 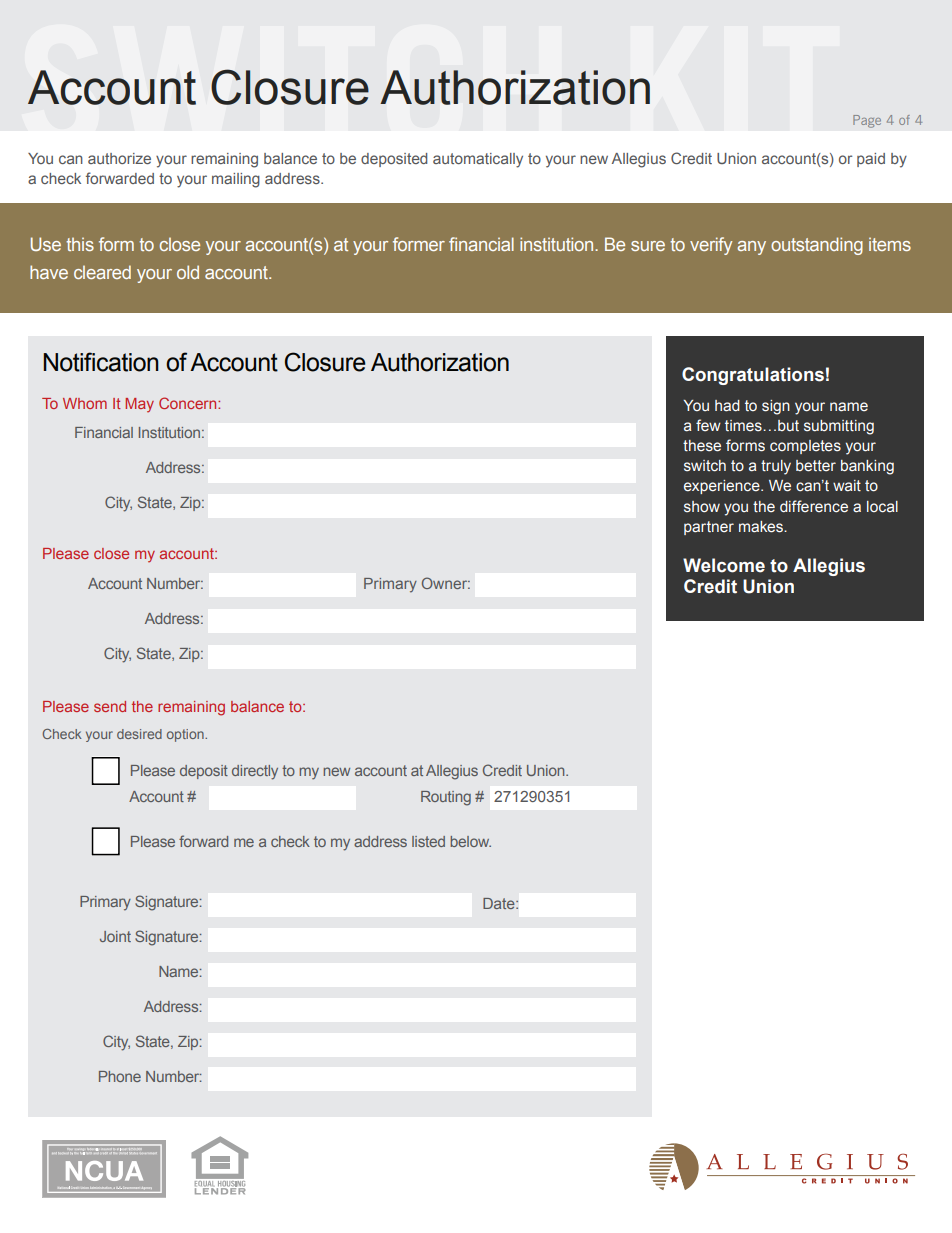 I want to click on below, so click(x=470, y=841).
